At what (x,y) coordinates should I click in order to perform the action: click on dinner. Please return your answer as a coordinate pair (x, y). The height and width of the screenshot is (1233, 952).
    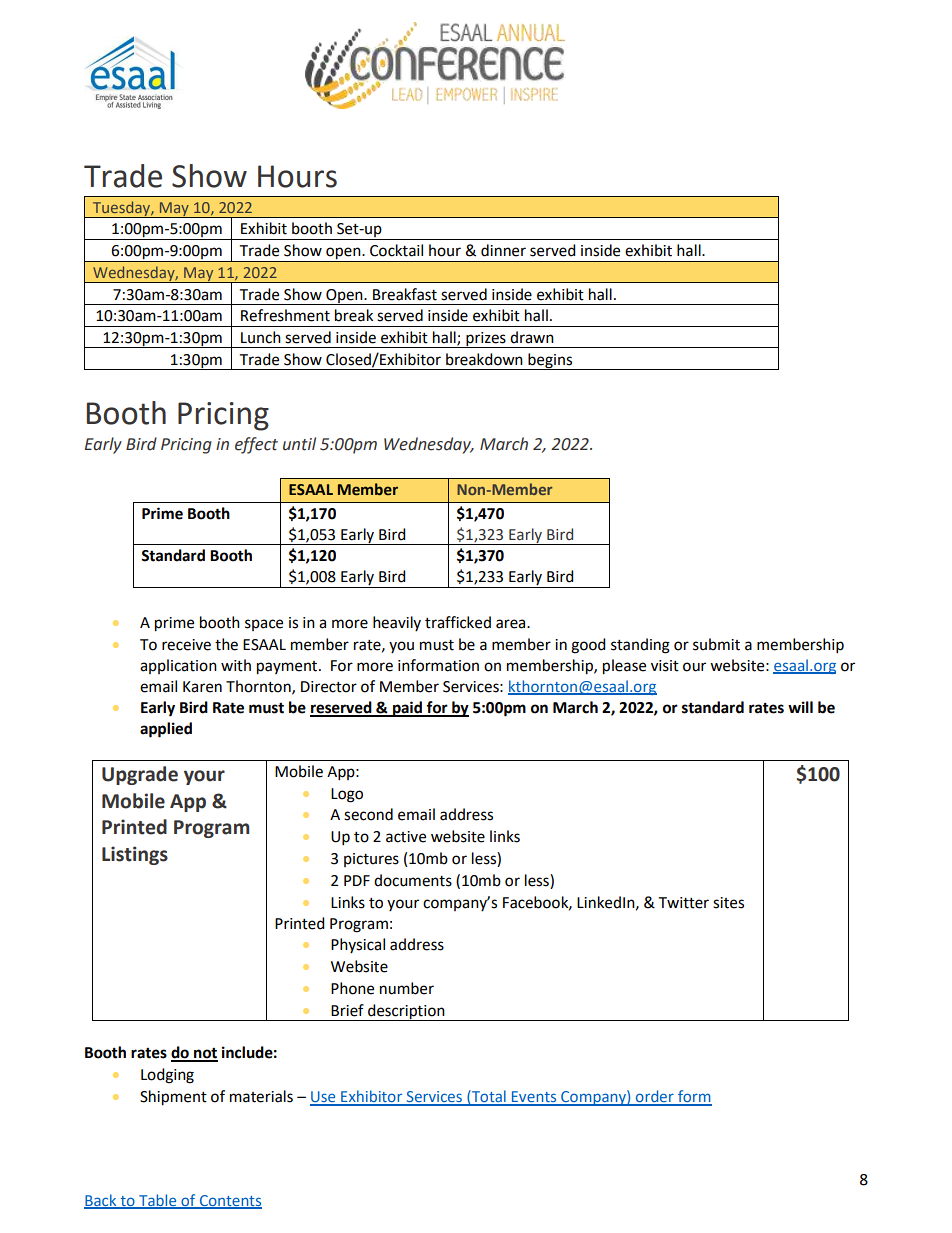
    Looking at the image, I should click on (503, 250).
